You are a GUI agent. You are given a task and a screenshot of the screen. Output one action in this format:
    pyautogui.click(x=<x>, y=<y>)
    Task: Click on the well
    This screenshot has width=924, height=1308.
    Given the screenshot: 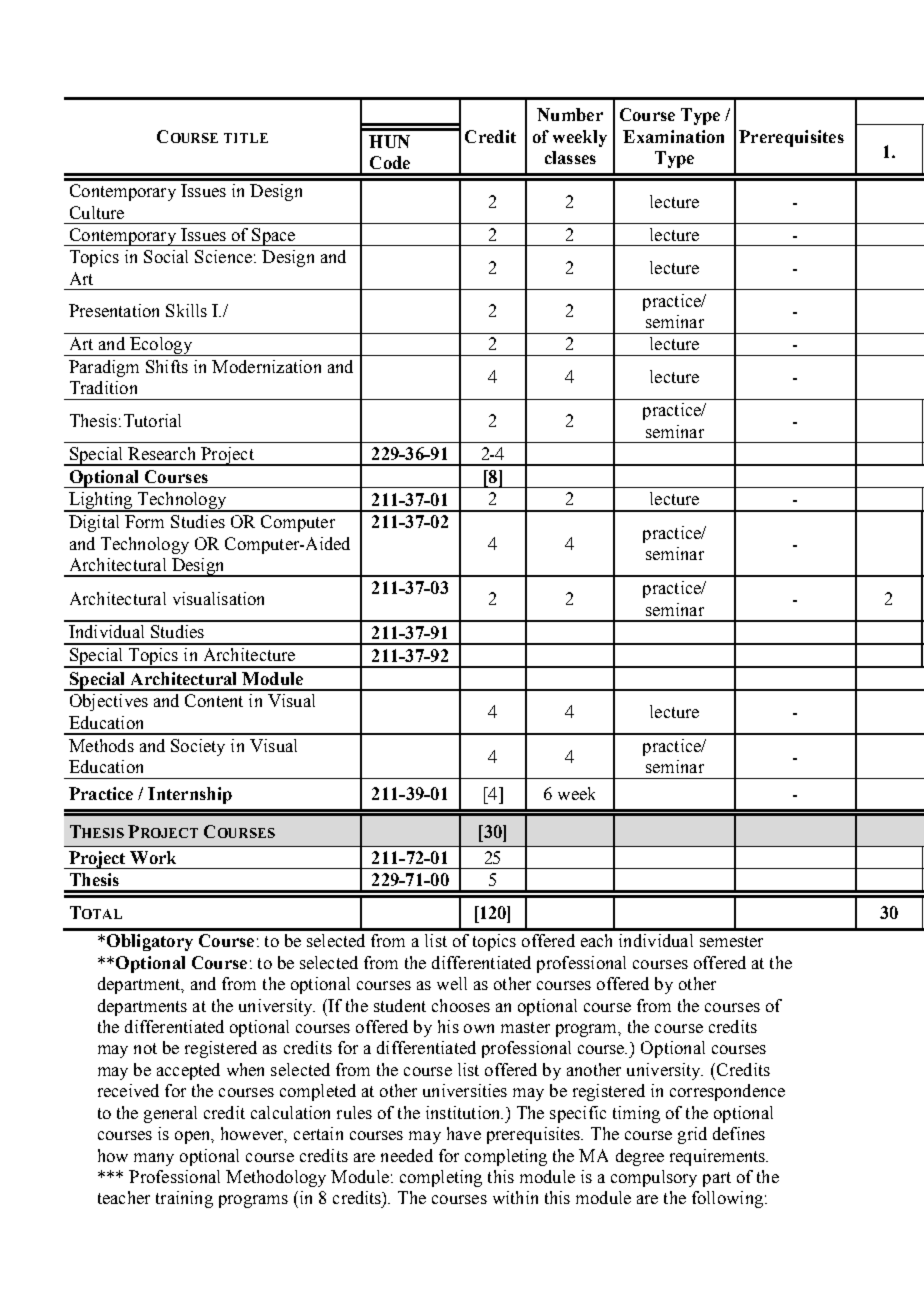 What is the action you would take?
    pyautogui.click(x=452, y=983)
